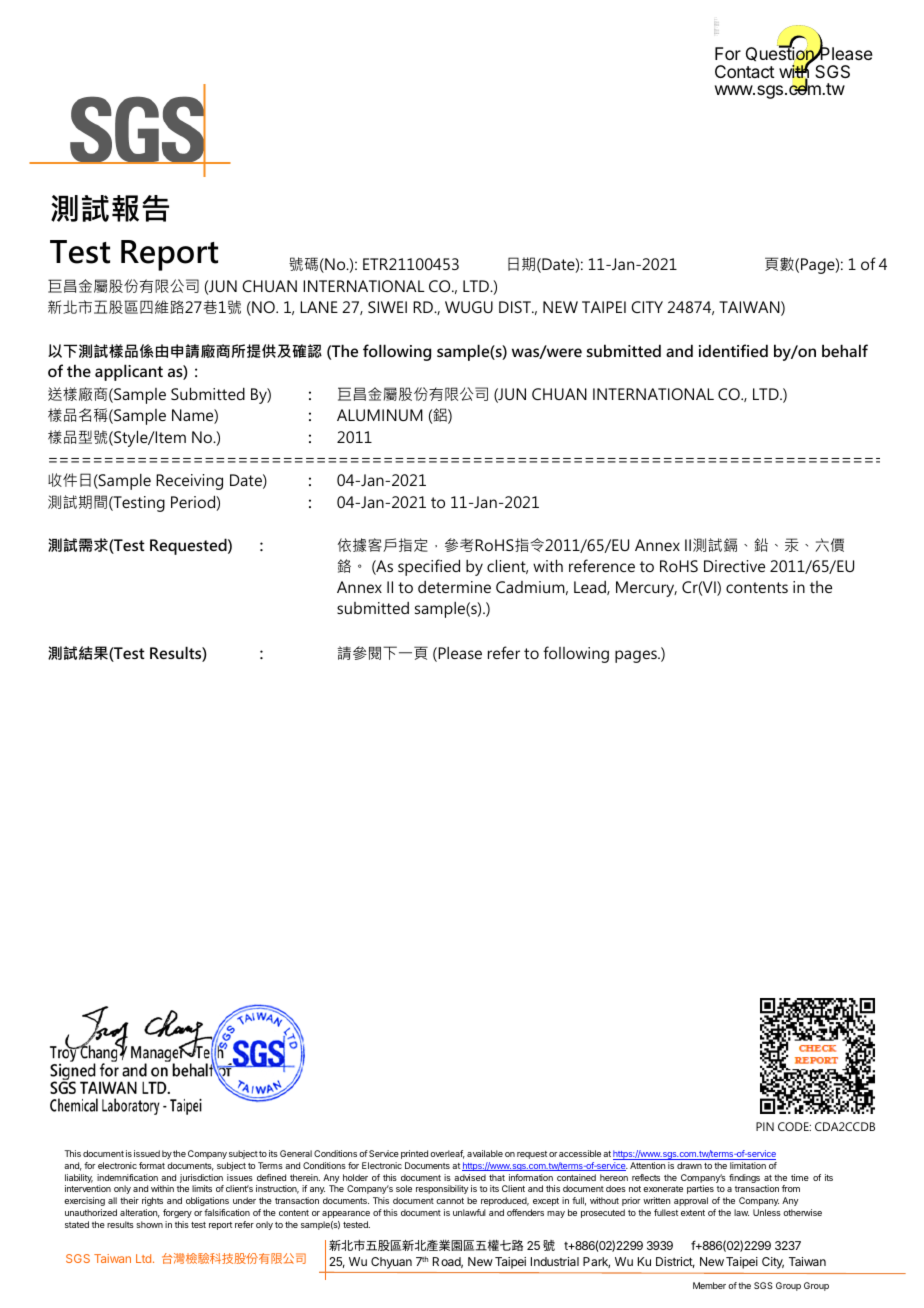 Image resolution: width=924 pixels, height=1308 pixels. I want to click on Mercury, so click(646, 589).
